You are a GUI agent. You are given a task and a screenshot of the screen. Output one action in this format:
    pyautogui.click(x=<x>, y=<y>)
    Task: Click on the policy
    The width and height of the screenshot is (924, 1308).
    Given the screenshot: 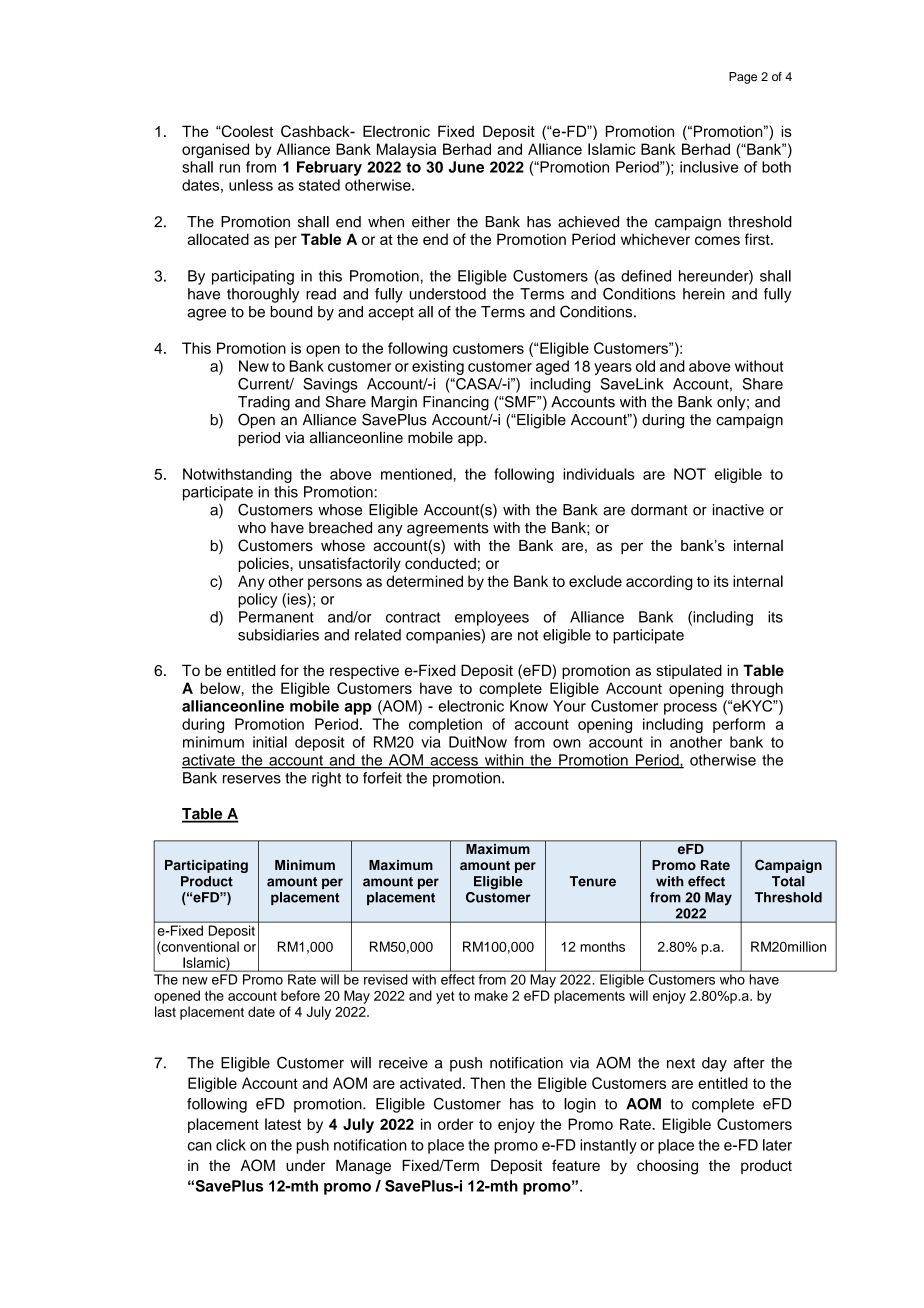 What is the action you would take?
    pyautogui.click(x=258, y=600)
